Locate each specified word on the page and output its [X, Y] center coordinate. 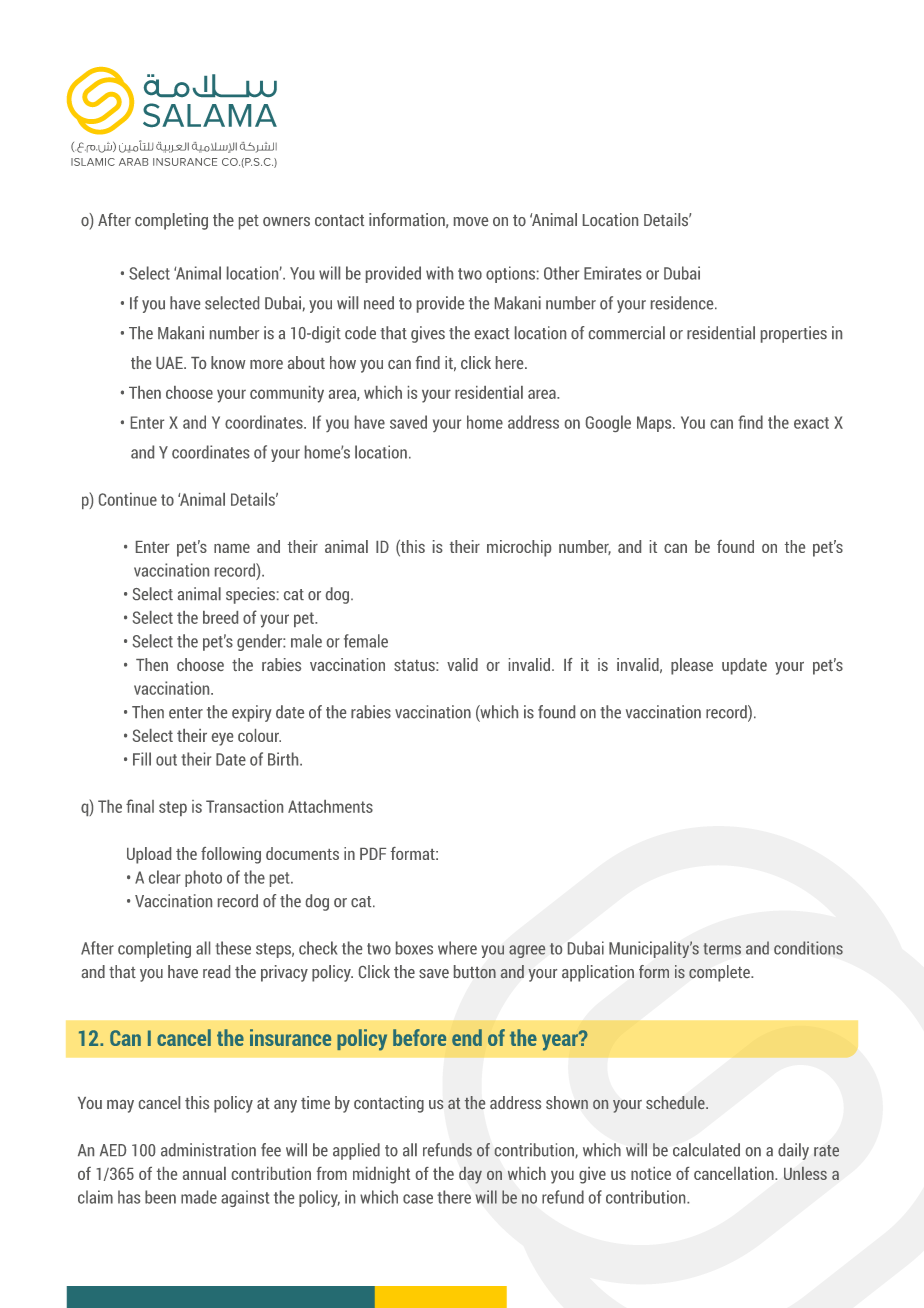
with [439, 273]
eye [222, 739]
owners [286, 221]
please [692, 666]
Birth [284, 759]
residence [683, 303]
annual [204, 1173]
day [470, 1175]
